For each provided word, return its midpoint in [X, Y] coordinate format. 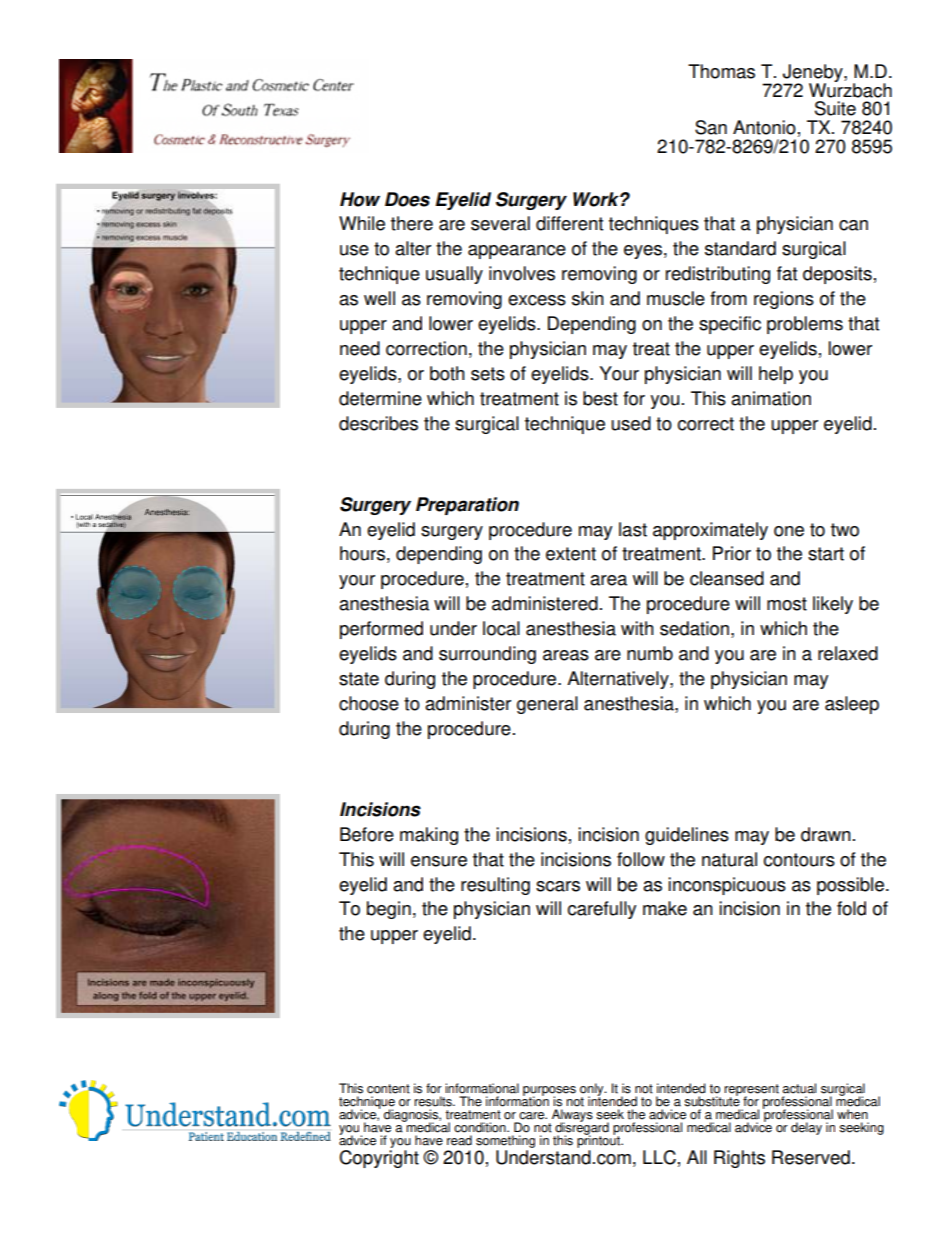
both [447, 373]
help [776, 375]
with [637, 628]
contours [799, 860]
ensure [439, 861]
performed [381, 630]
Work [597, 199]
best [600, 398]
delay [806, 1128]
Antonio [764, 127]
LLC [659, 1157]
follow [641, 859]
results [434, 1101]
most [787, 604]
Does [407, 199]
